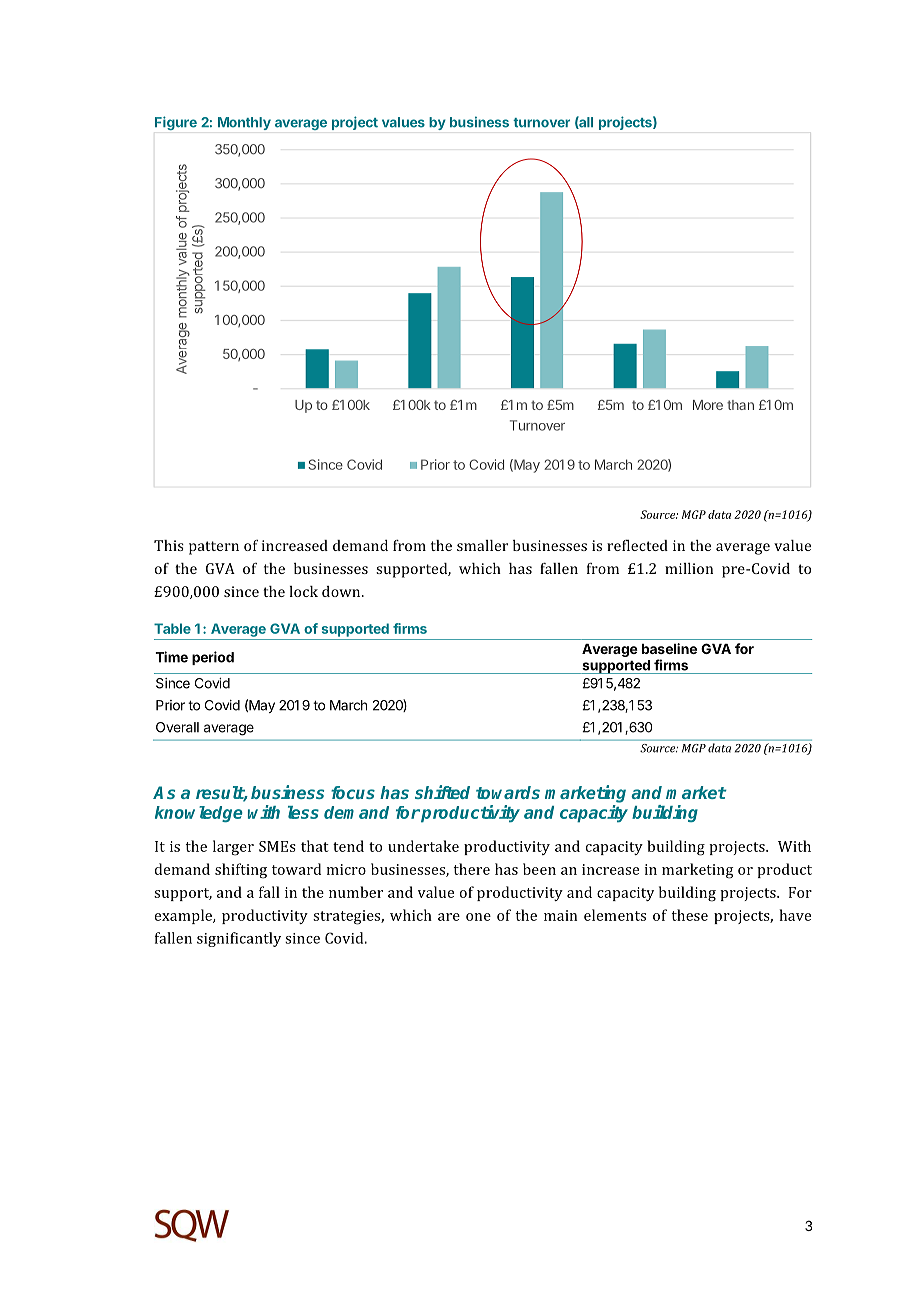  Describe the element at coordinates (342, 591) in the document. I see `down` at that location.
